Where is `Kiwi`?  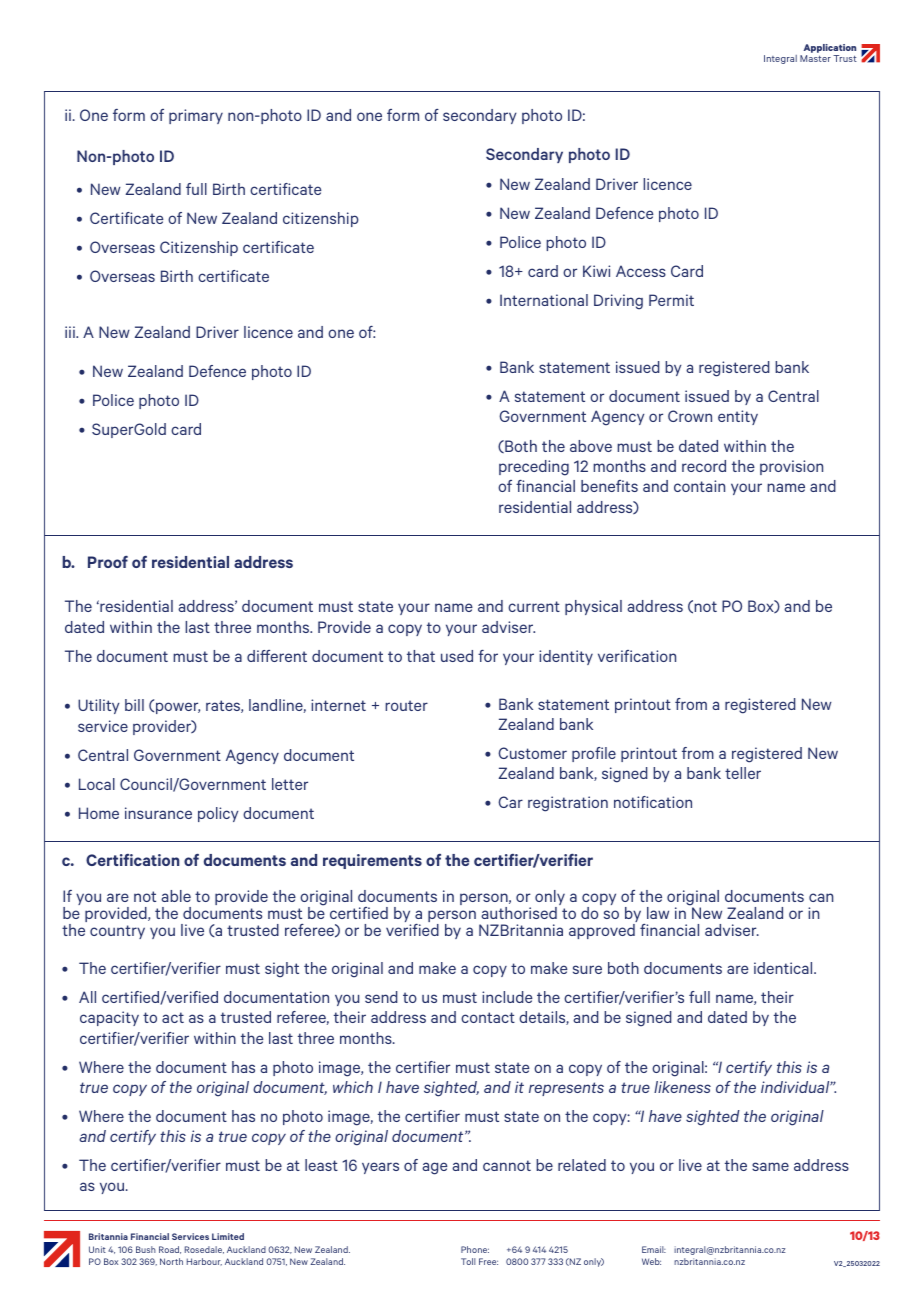 Kiwi is located at coordinates (596, 271).
